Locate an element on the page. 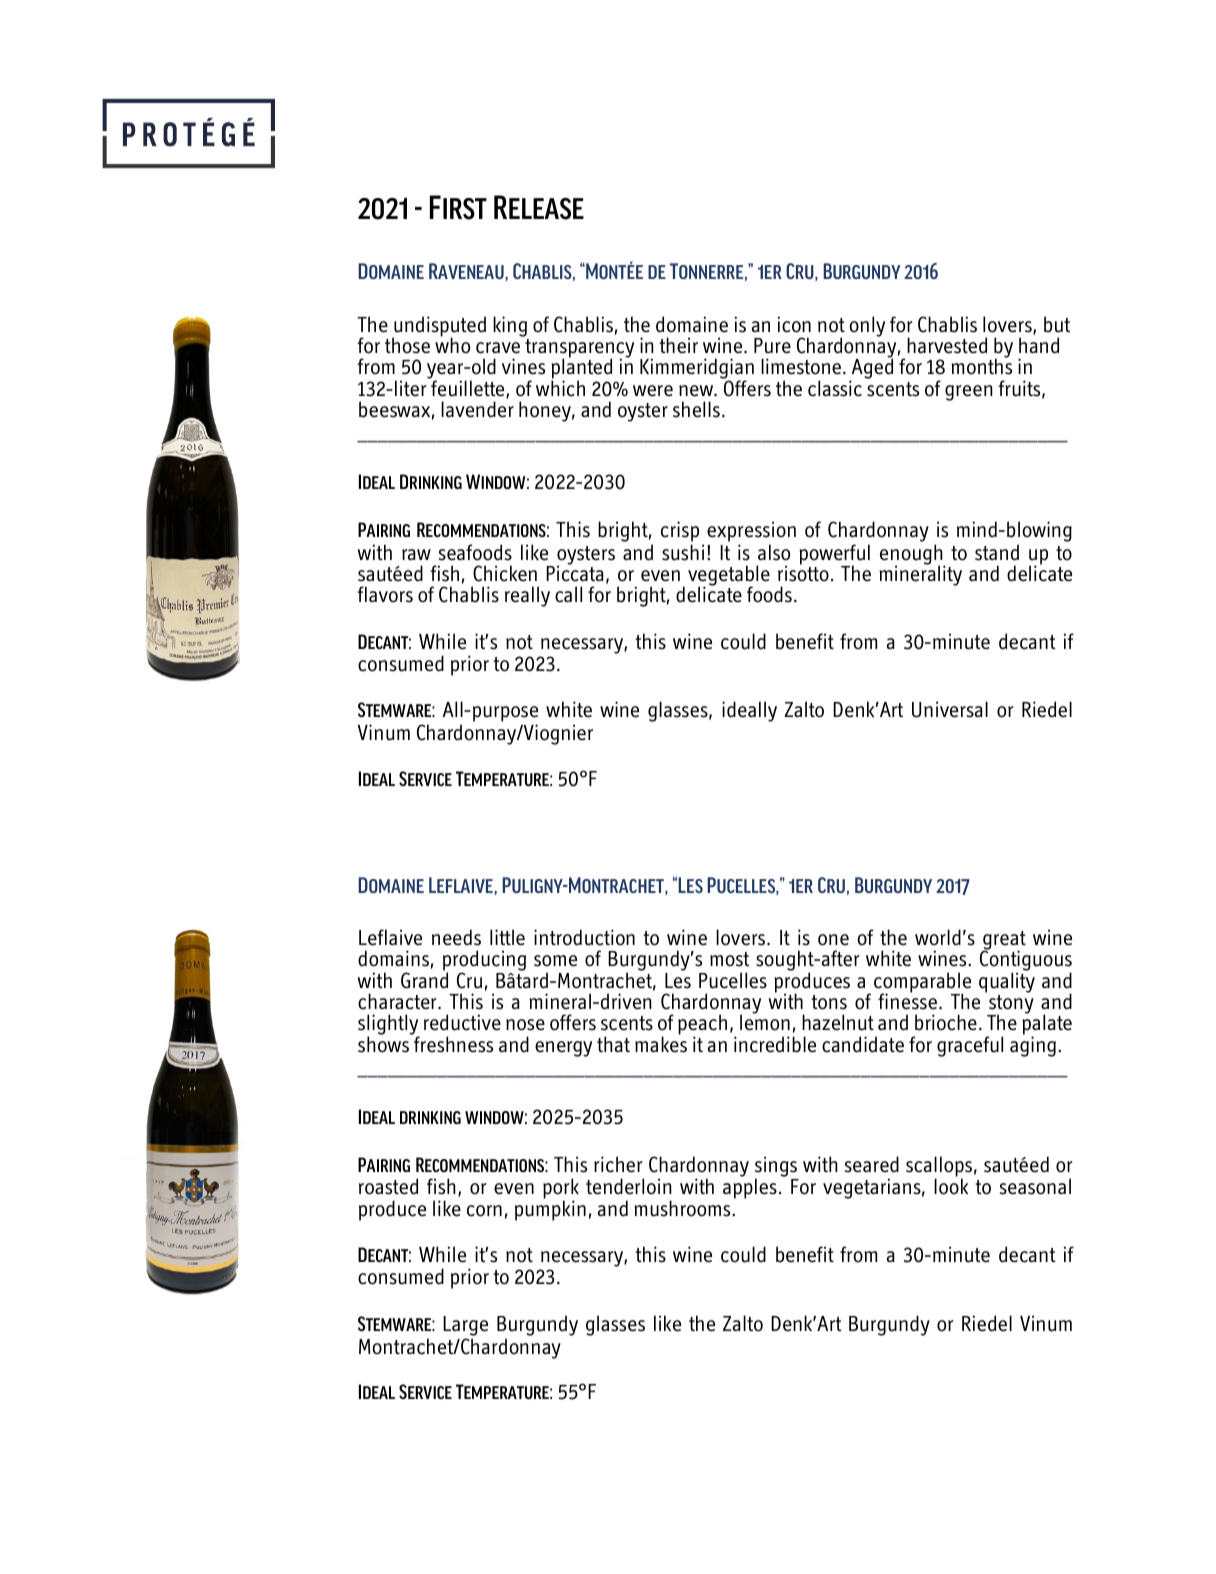 This document has height=1574, width=1216. look is located at coordinates (951, 1186).
